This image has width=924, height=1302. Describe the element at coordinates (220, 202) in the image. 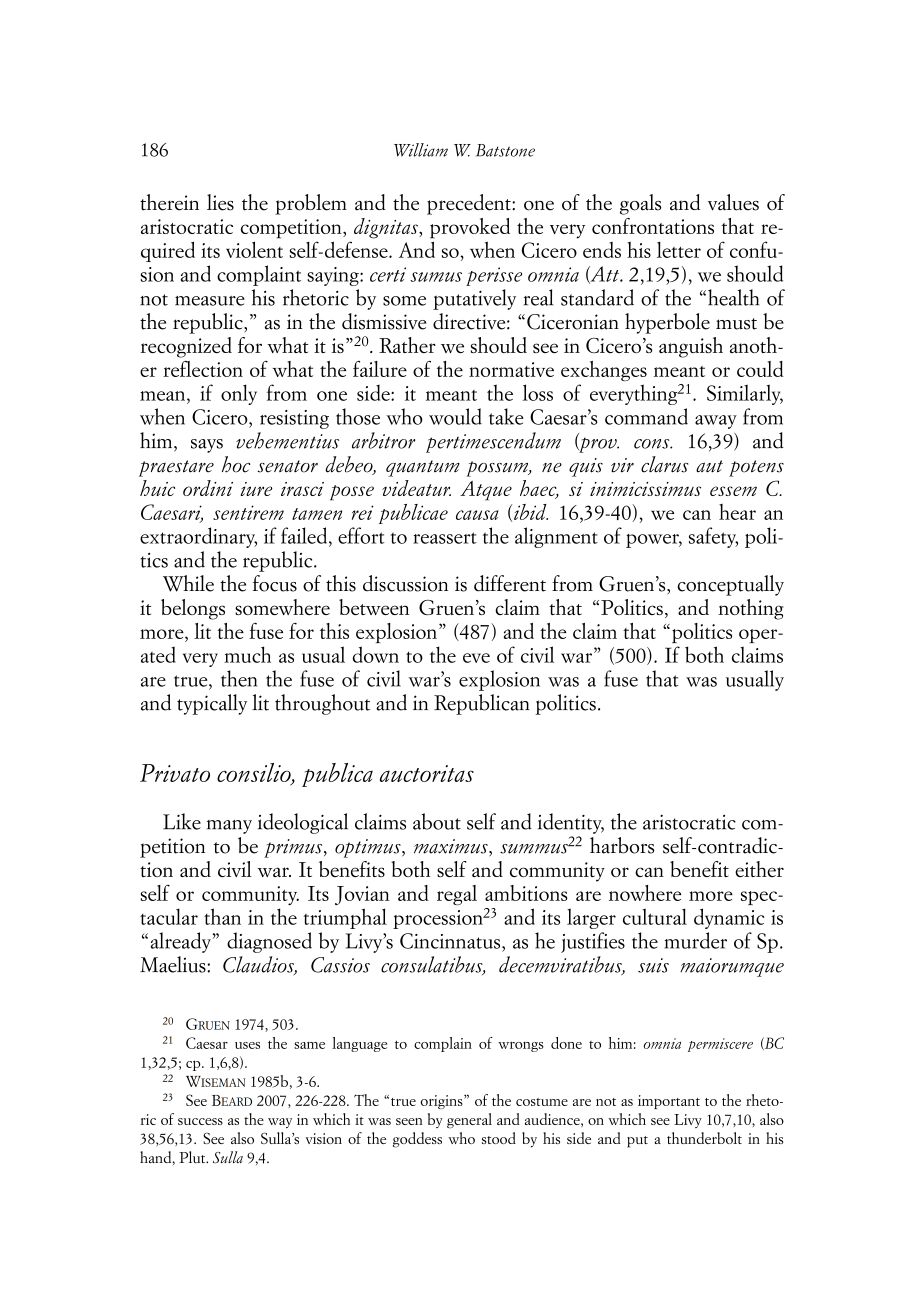

I see `lies` at that location.
